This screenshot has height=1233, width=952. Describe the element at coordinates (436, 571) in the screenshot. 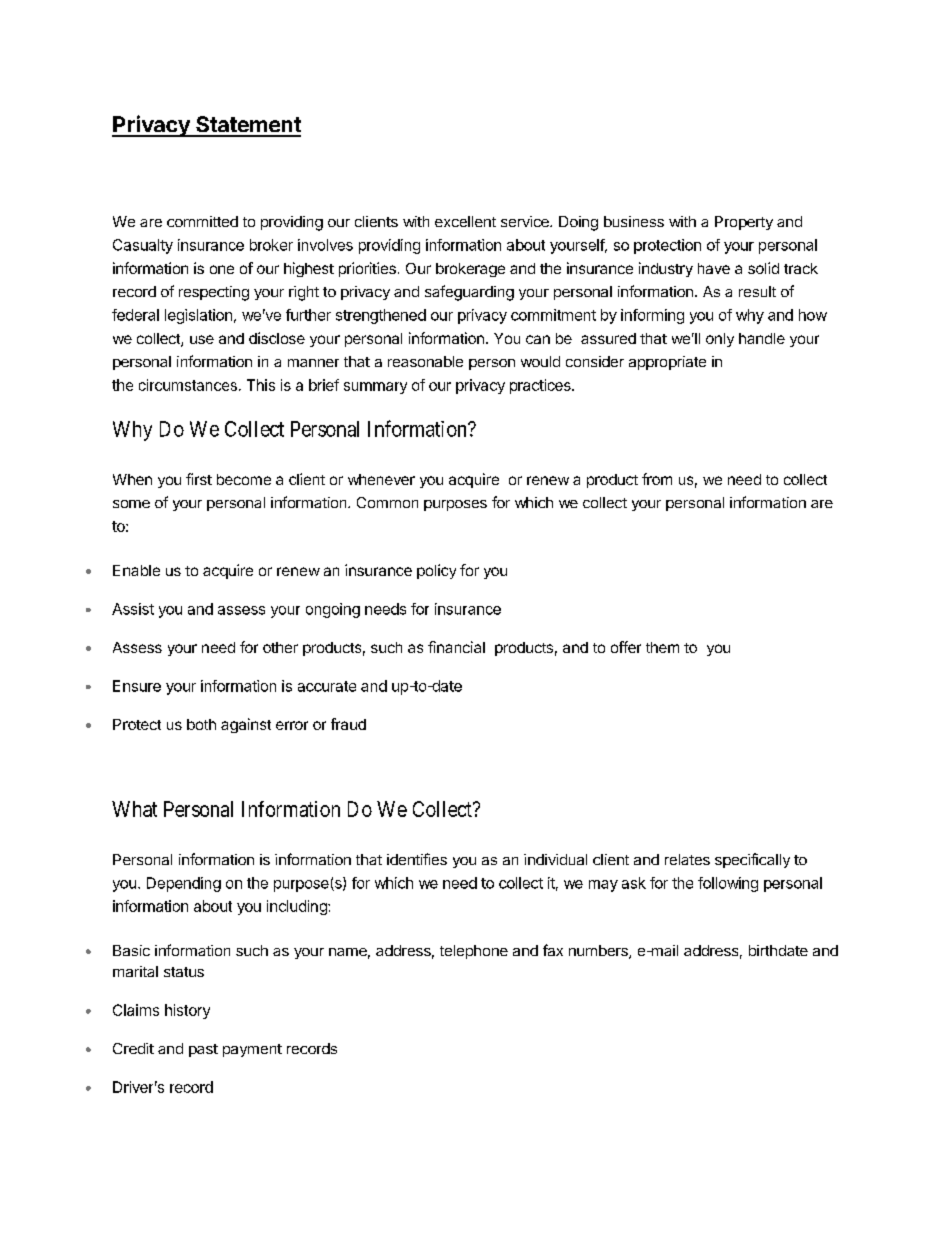

I see `policy` at that location.
